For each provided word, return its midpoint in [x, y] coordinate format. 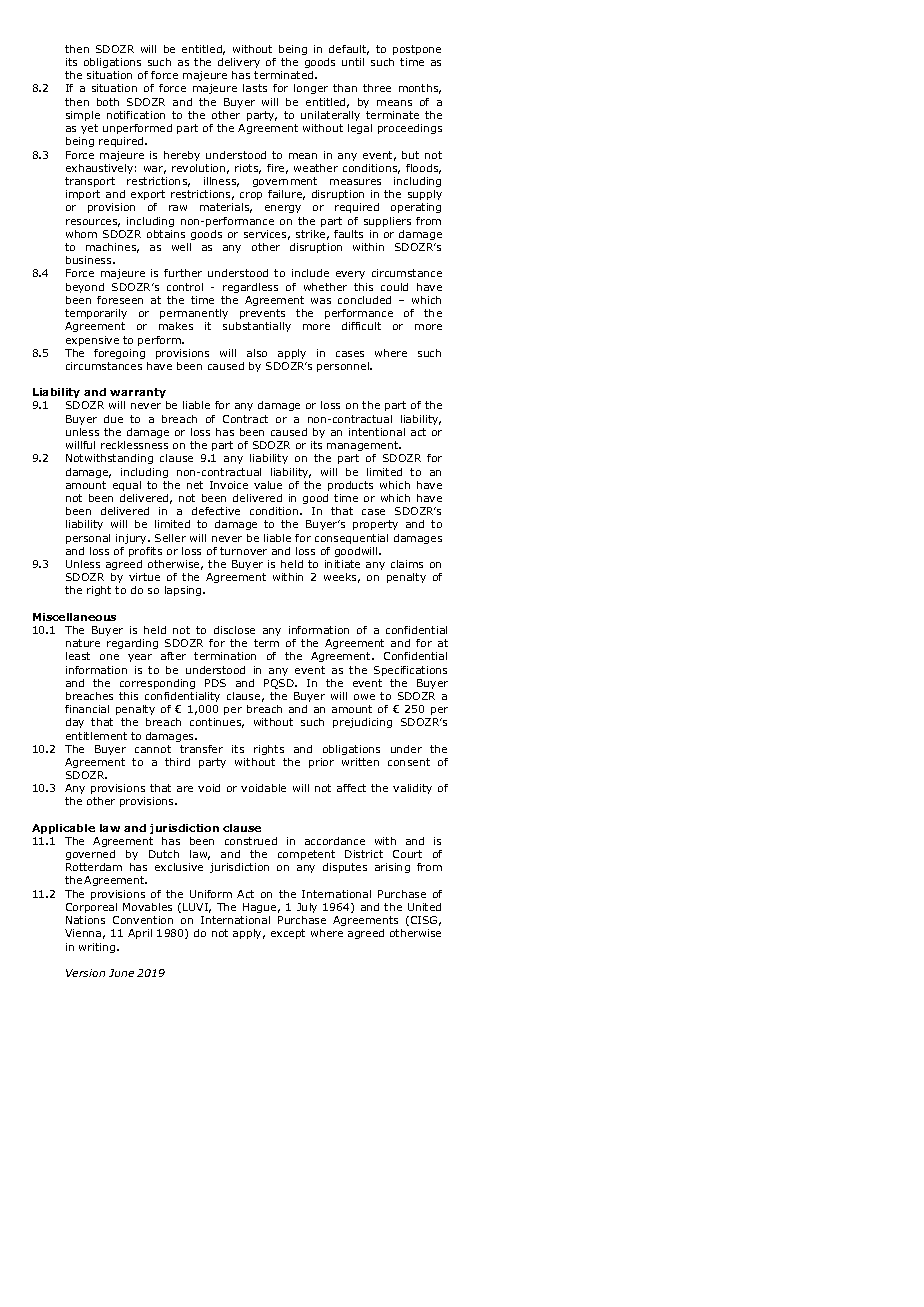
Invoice [229, 485]
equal [127, 486]
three [377, 88]
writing [98, 948]
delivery [239, 63]
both [108, 102]
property [375, 525]
